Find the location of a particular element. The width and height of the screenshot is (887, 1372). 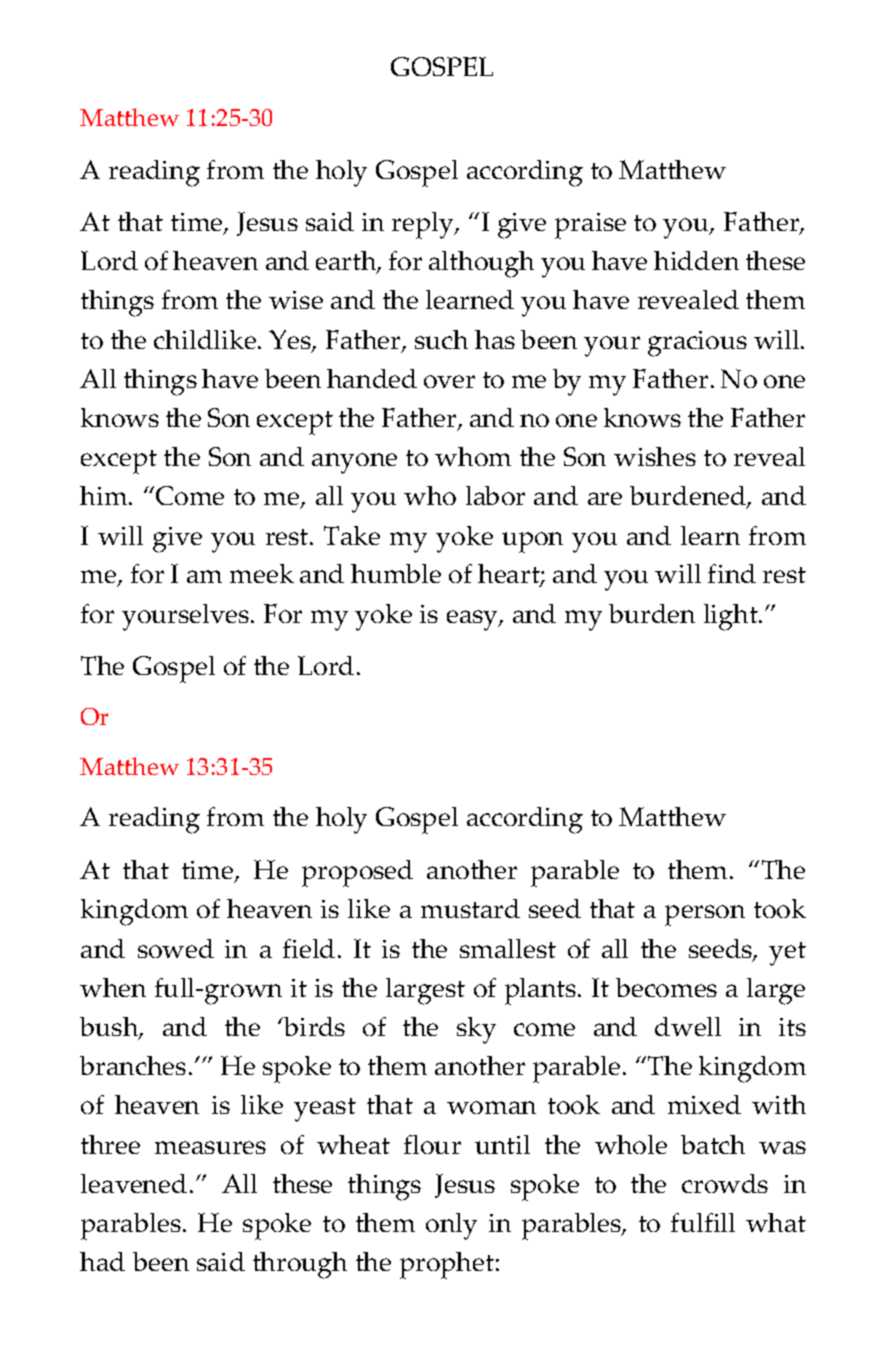

meek is located at coordinates (262, 573).
